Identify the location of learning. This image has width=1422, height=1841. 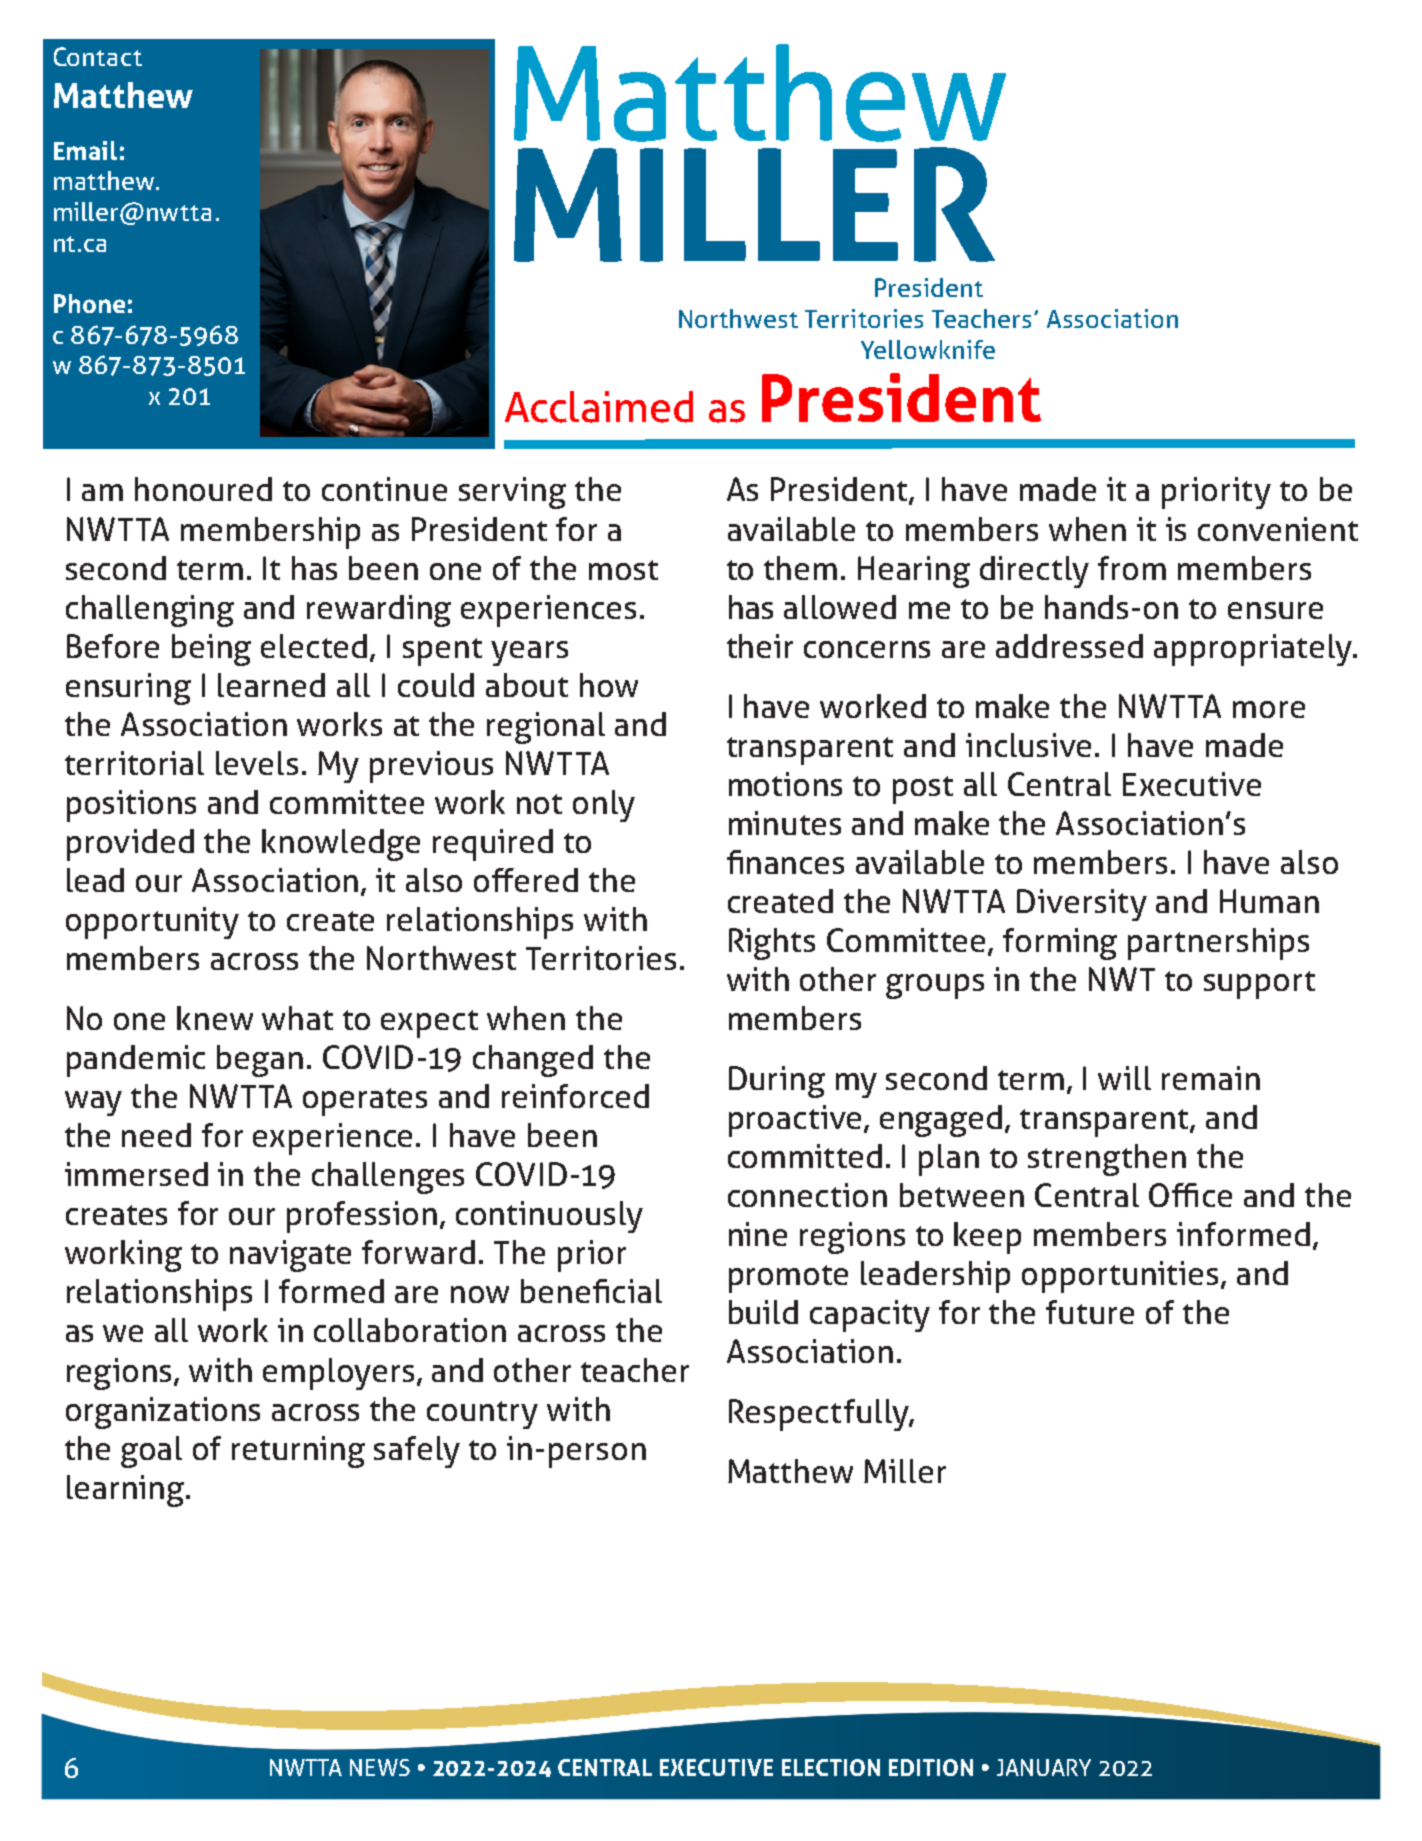
(127, 1491).
